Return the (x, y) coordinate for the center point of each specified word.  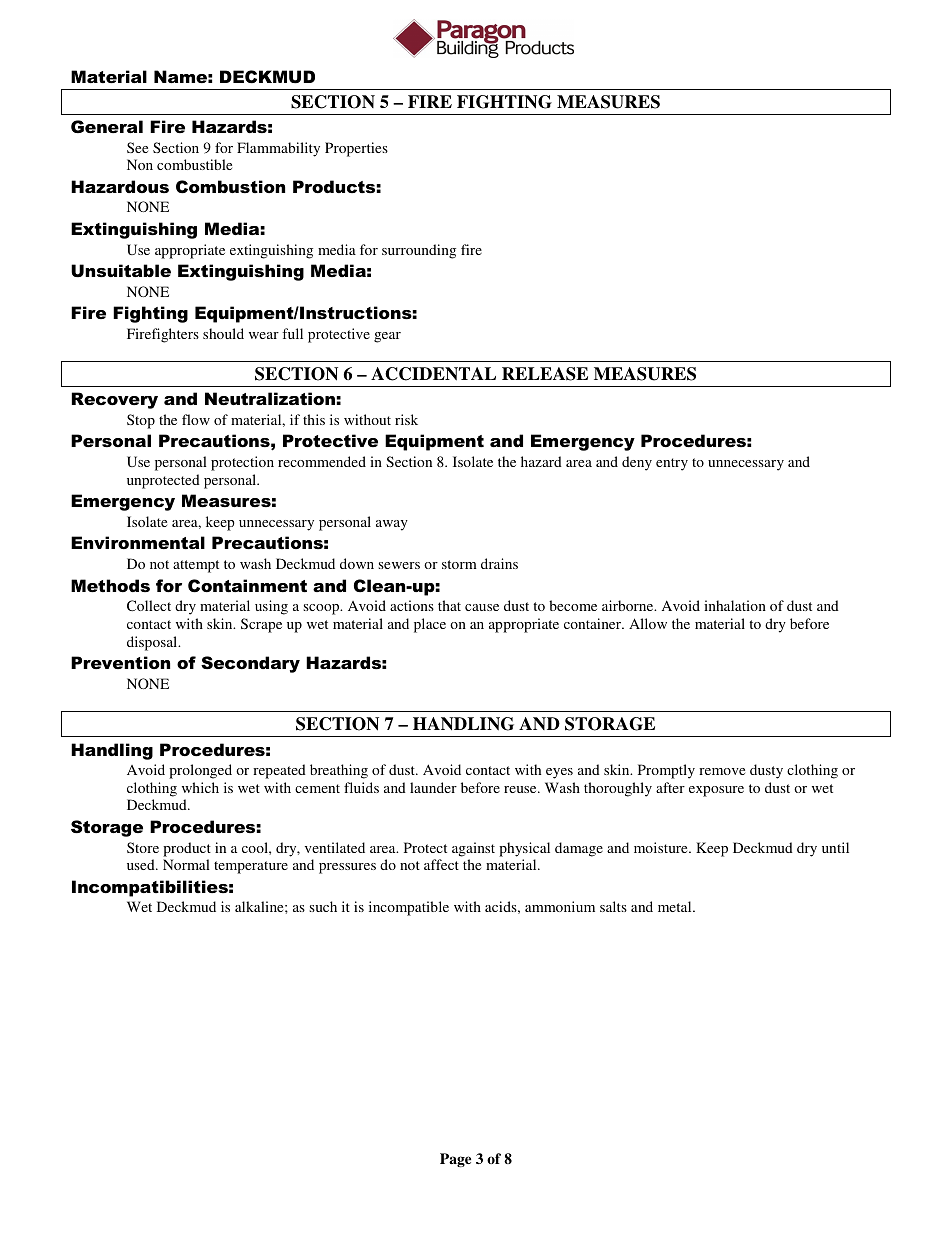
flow (196, 419)
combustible (194, 164)
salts (613, 906)
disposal (153, 643)
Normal (186, 864)
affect (441, 864)
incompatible (409, 908)
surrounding (419, 251)
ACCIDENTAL (433, 374)
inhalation (735, 605)
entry (672, 464)
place (430, 625)
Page (455, 1160)
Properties (356, 149)
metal (676, 906)
